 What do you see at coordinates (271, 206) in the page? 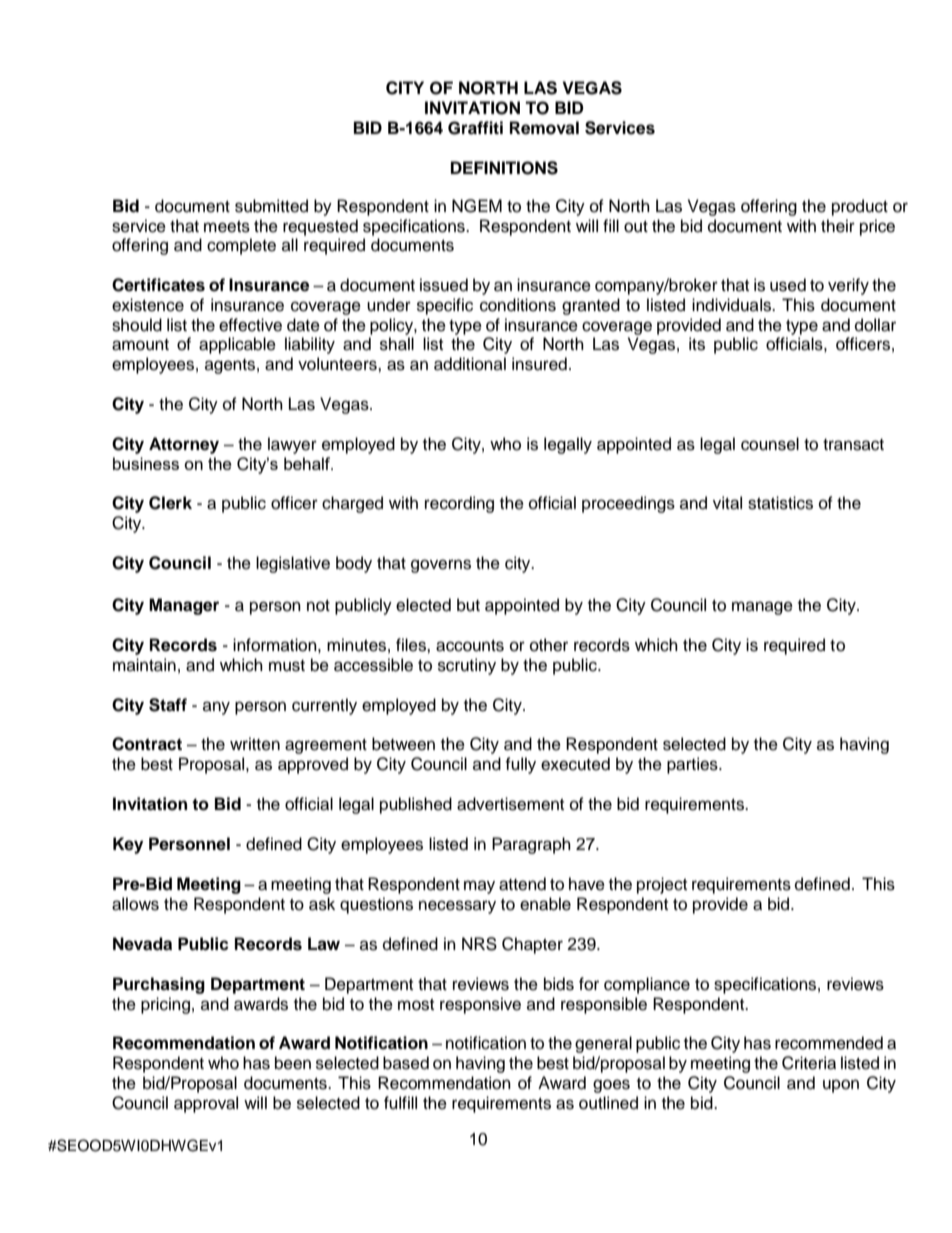
I see `submitted` at bounding box center [271, 206].
